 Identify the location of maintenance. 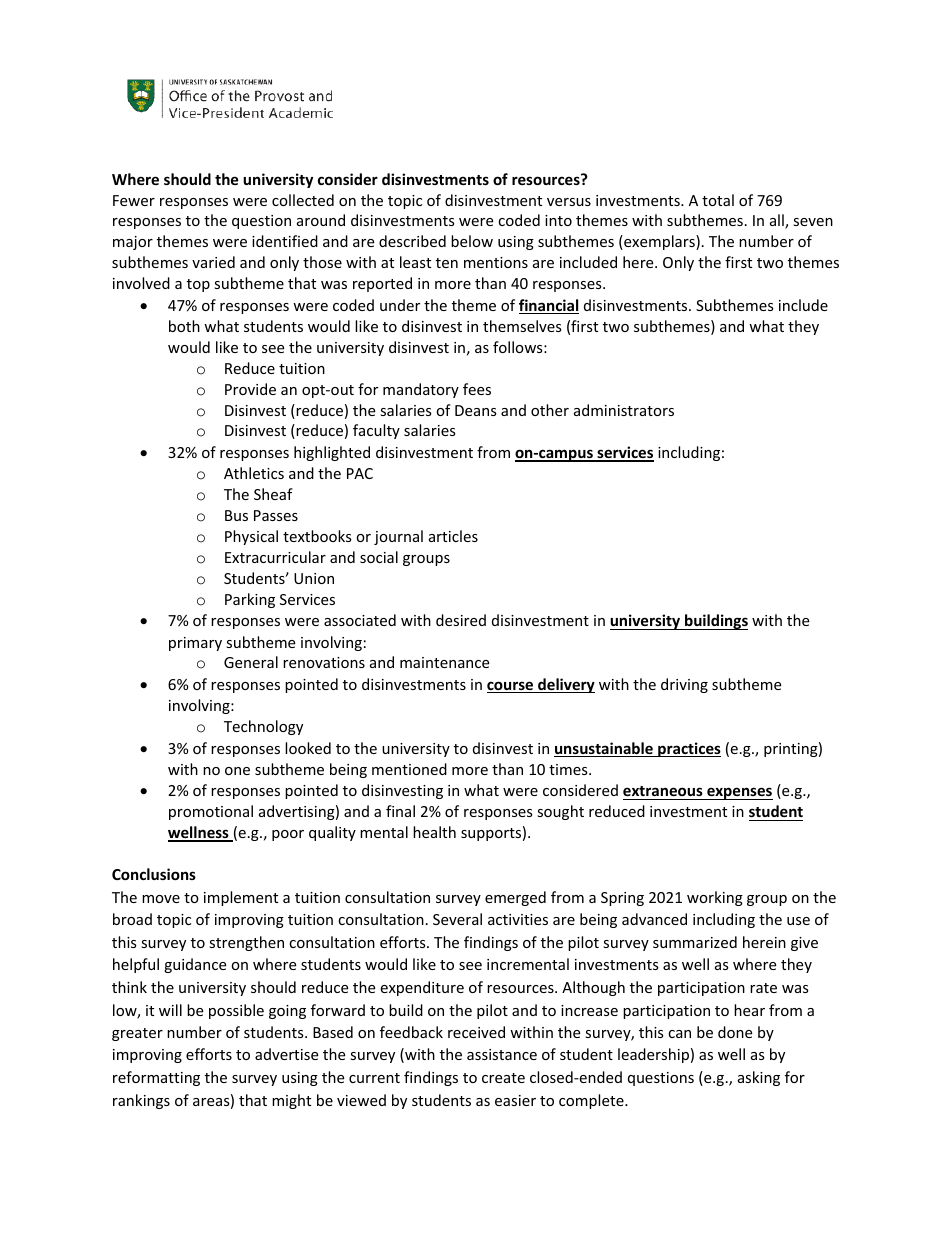
(444, 662).
